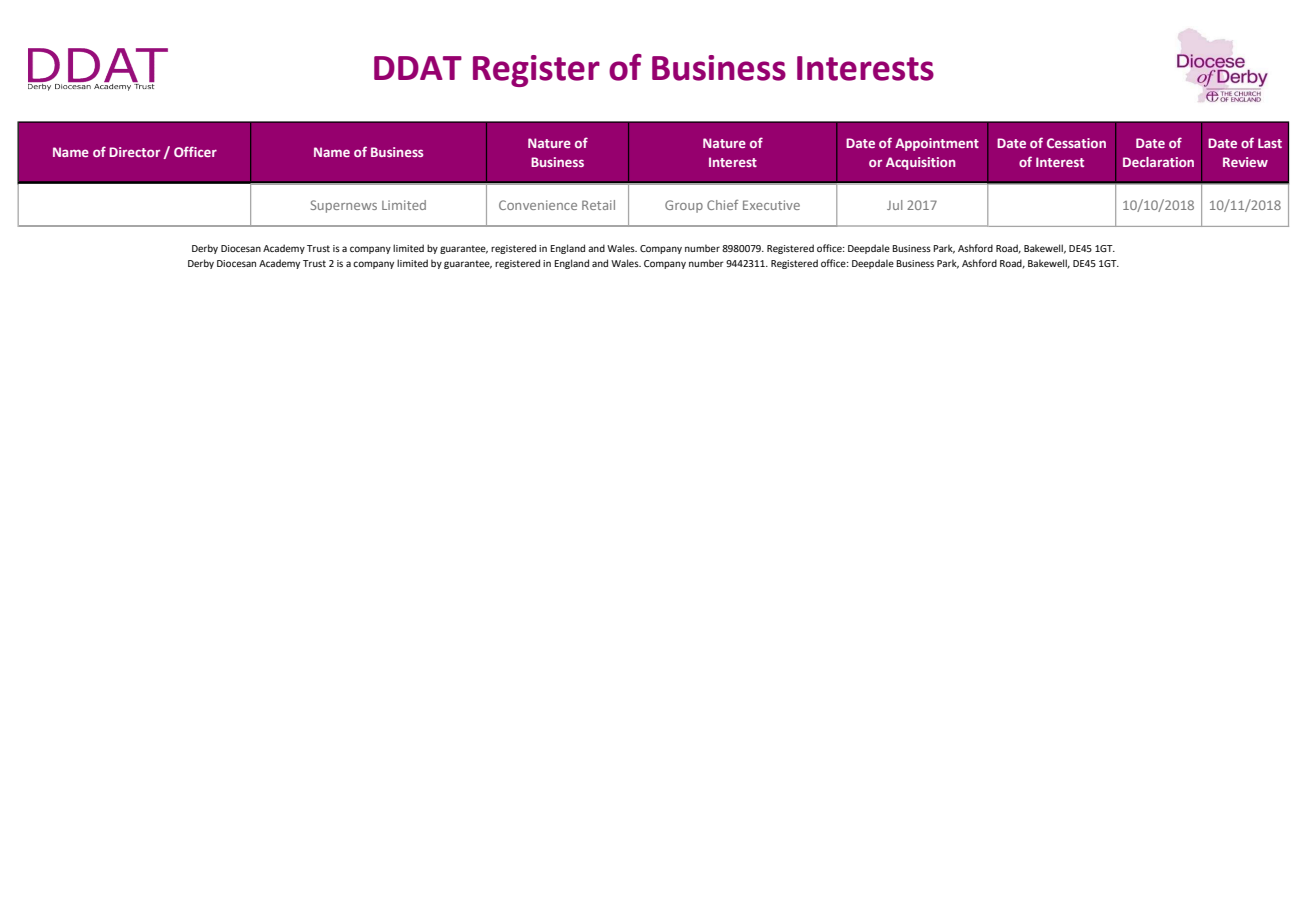 The height and width of the screenshot is (924, 1308). Describe the element at coordinates (771, 205) in the screenshot. I see `Executive` at that location.
